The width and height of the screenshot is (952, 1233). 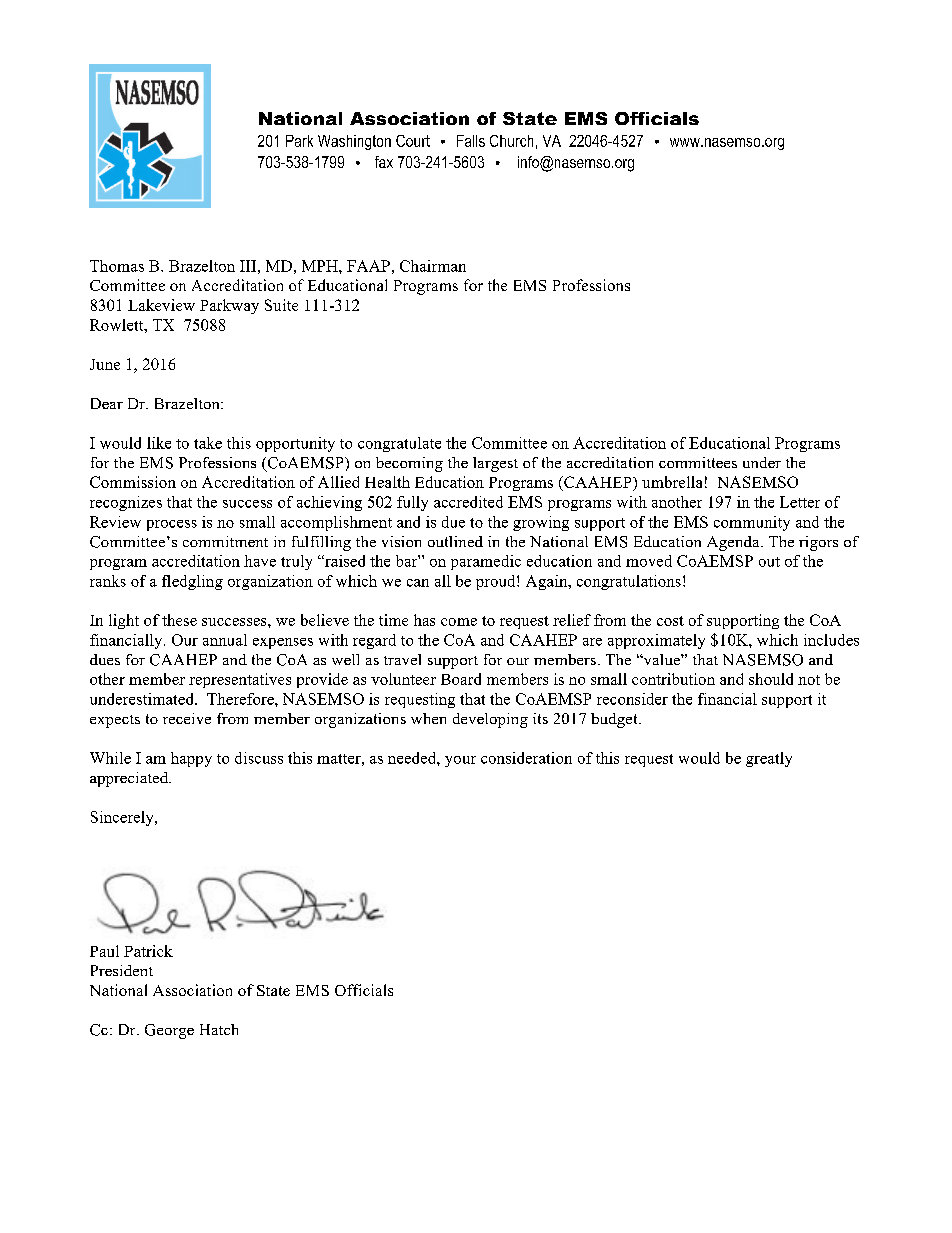 What do you see at coordinates (354, 142) in the screenshot?
I see `Washington` at bounding box center [354, 142].
